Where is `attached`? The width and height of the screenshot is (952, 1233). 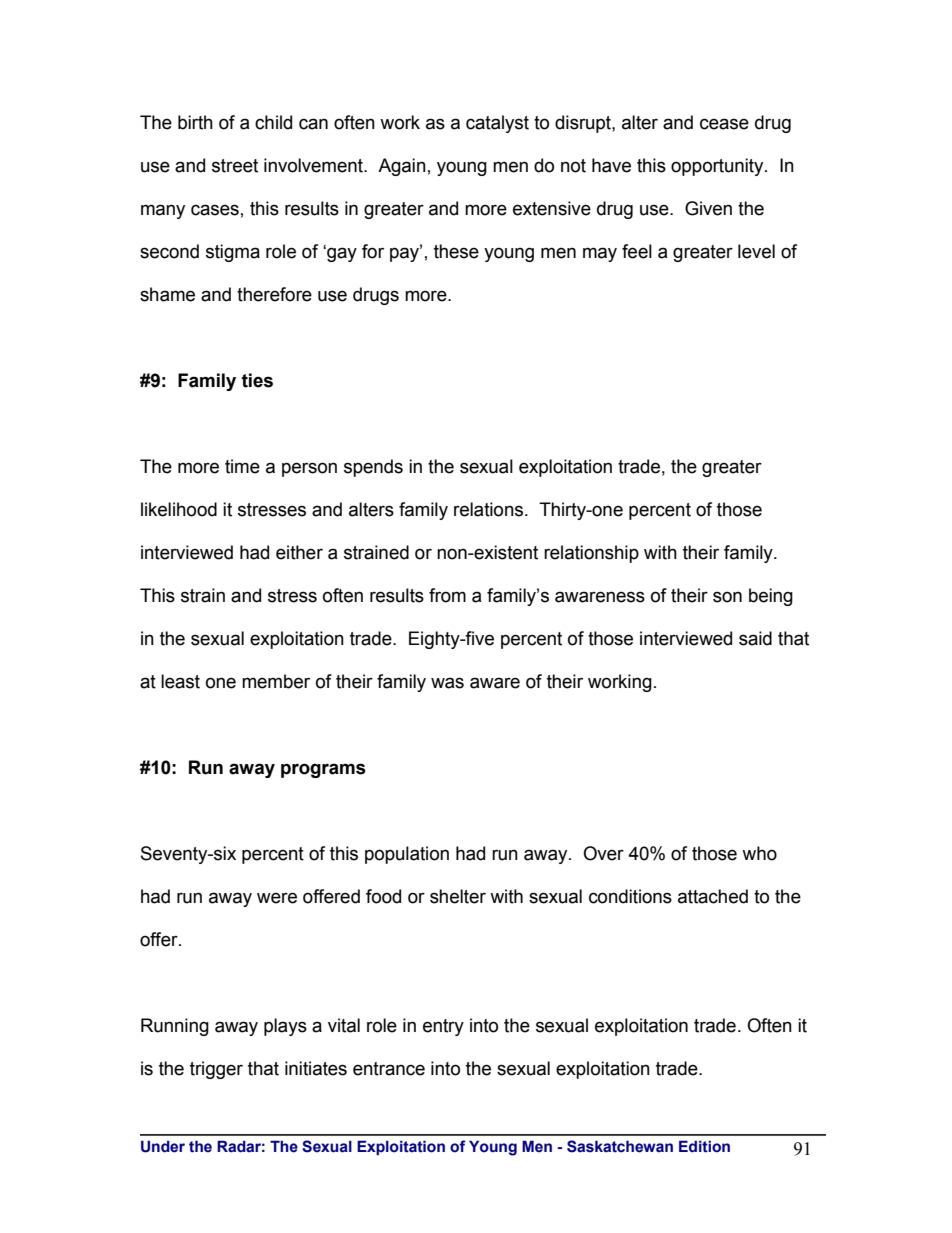
attached is located at coordinates (713, 896).
